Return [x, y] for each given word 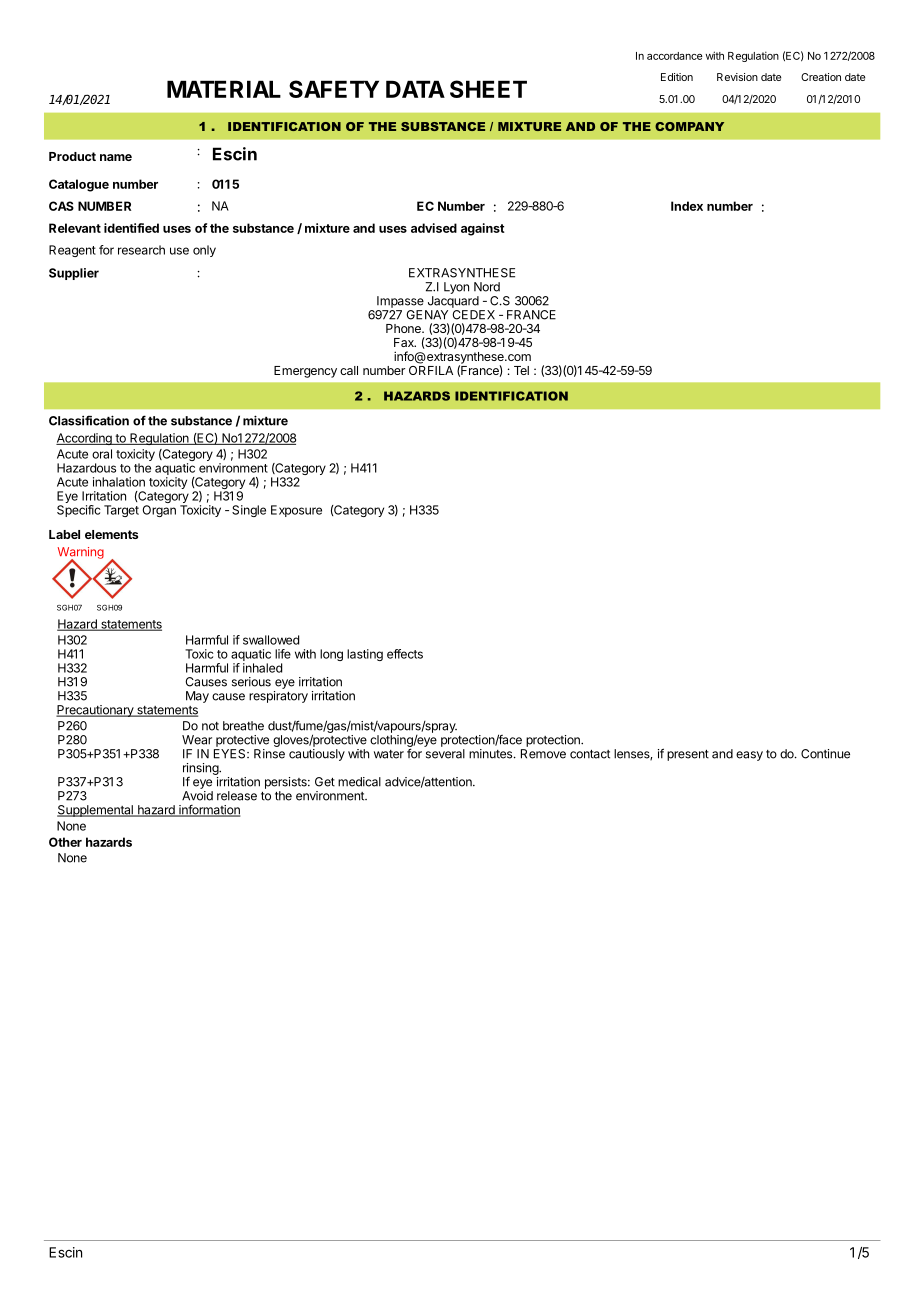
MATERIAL [224, 89]
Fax [405, 342]
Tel [521, 370]
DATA [415, 89]
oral [102, 454]
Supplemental [96, 811]
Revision [737, 77]
